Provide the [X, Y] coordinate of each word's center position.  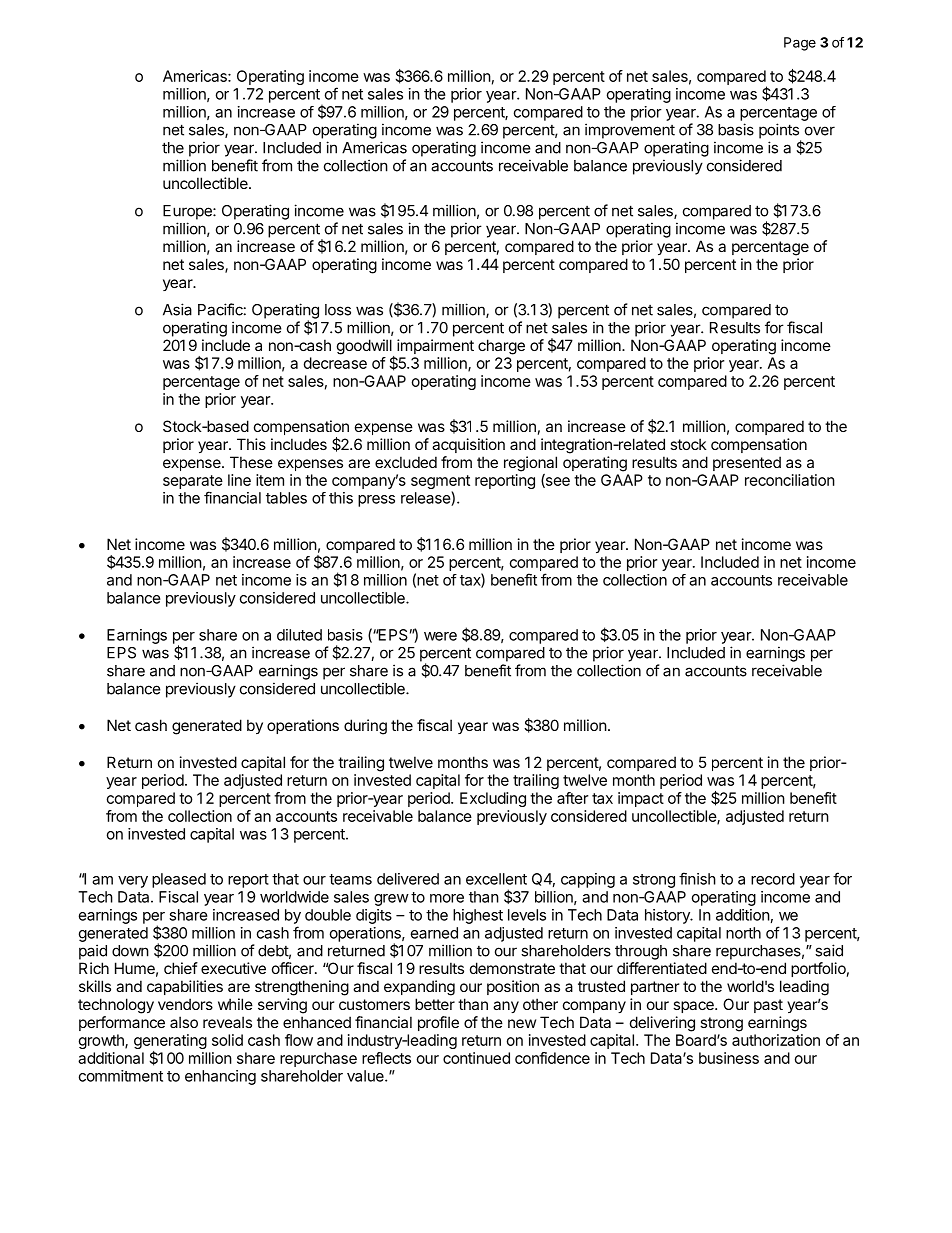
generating [170, 1043]
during [365, 727]
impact [641, 799]
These [251, 462]
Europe [188, 212]
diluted [299, 635]
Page [800, 44]
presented [747, 463]
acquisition [468, 445]
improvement [630, 131]
